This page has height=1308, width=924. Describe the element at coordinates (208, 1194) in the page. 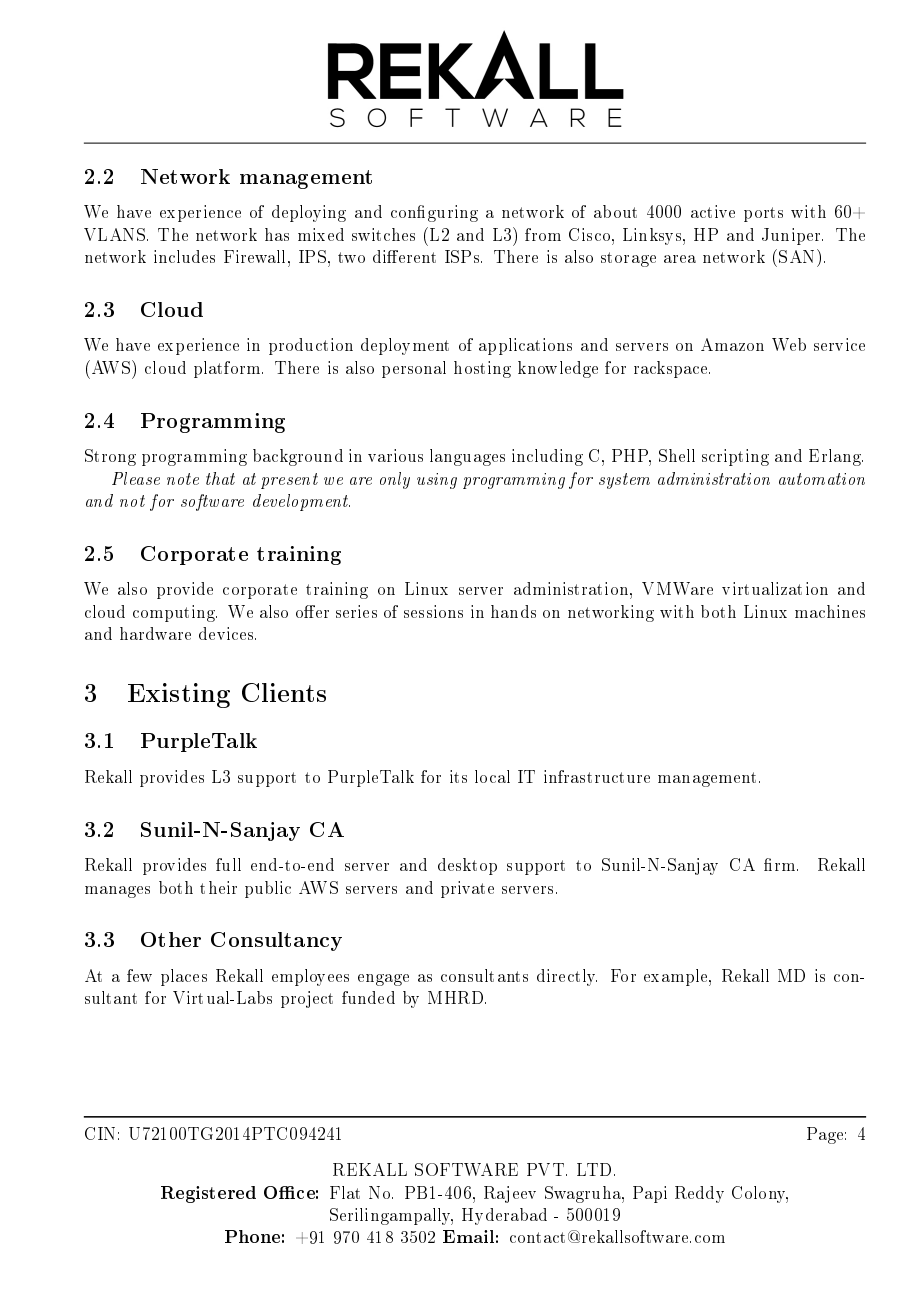

I see `Registered` at that location.
